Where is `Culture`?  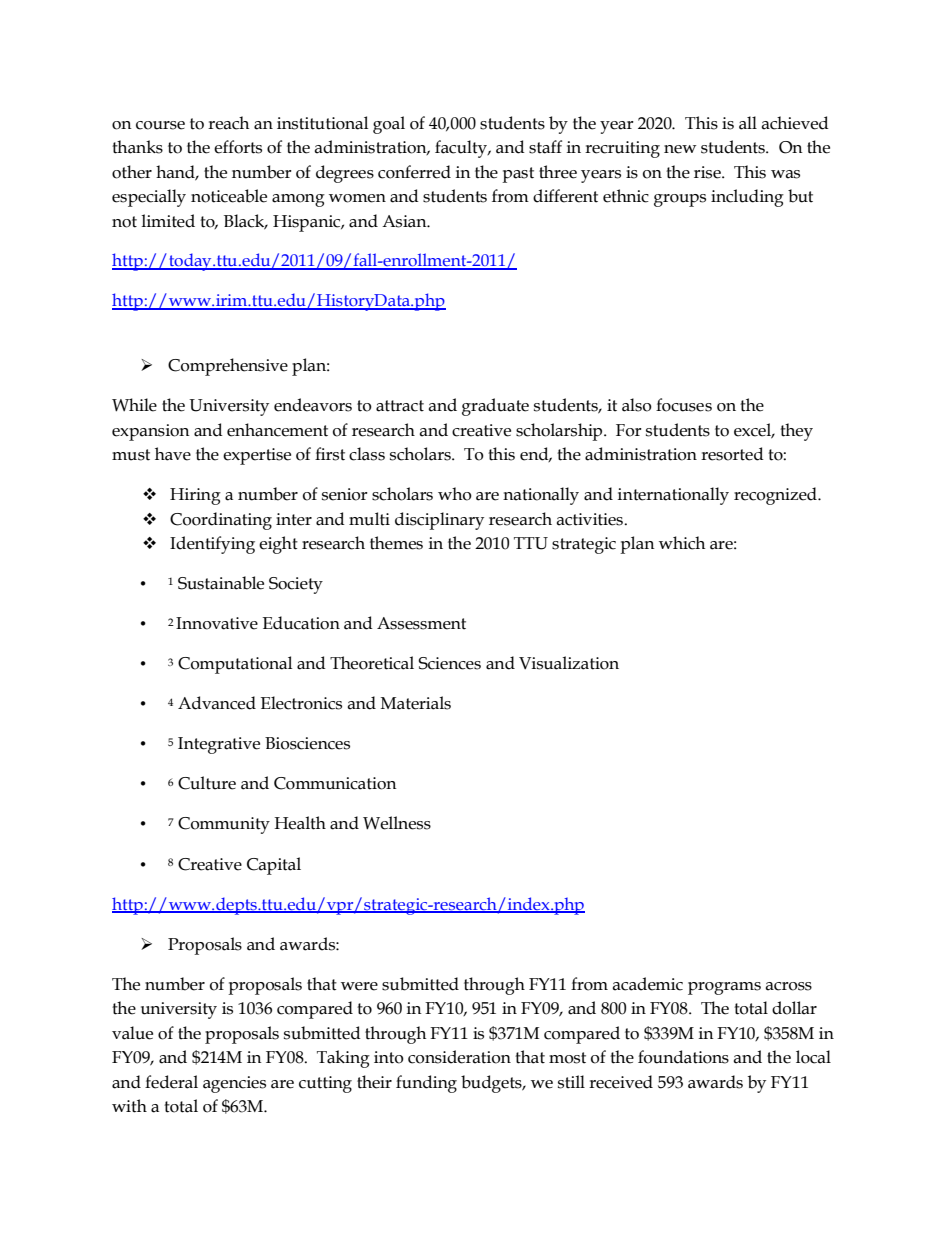
Culture is located at coordinates (207, 783).
